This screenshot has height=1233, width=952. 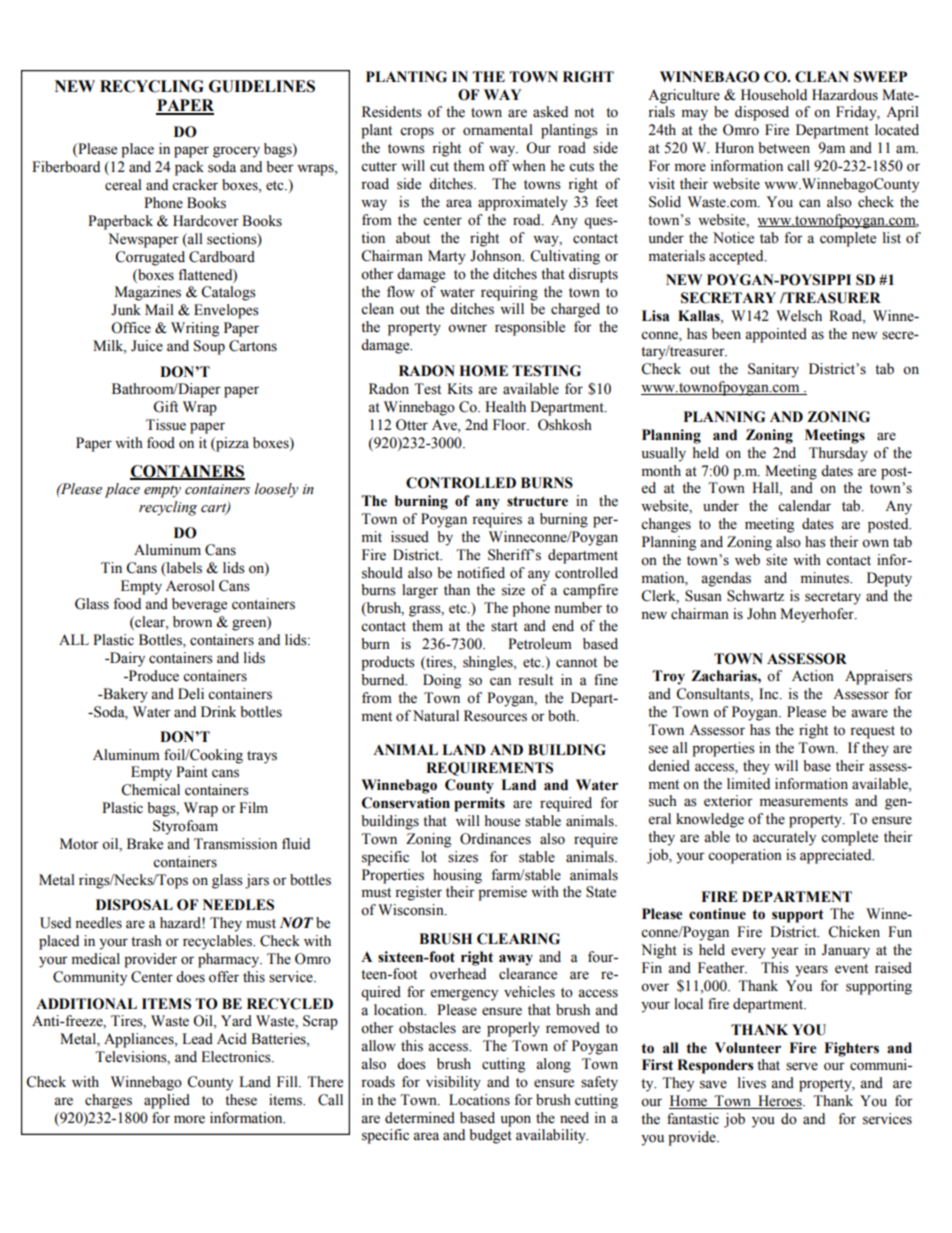 I want to click on start, so click(x=504, y=627).
